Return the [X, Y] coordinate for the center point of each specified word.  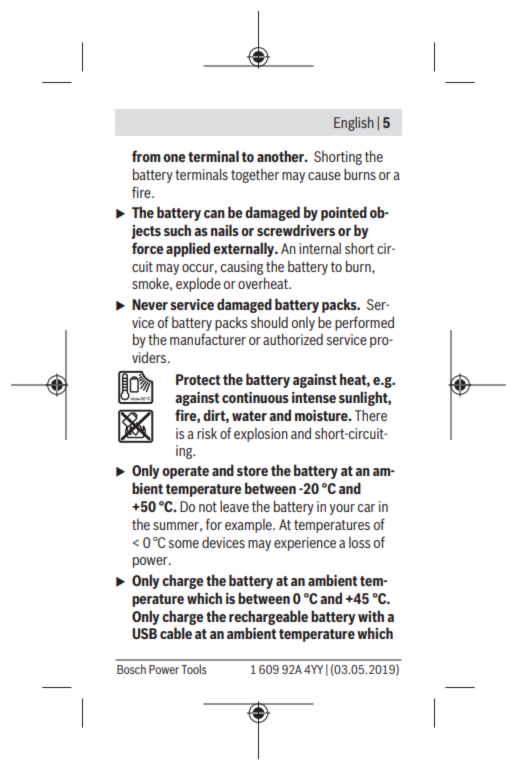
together [255, 176]
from [146, 156]
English [354, 124]
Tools [194, 669]
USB [144, 633]
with [371, 616]
